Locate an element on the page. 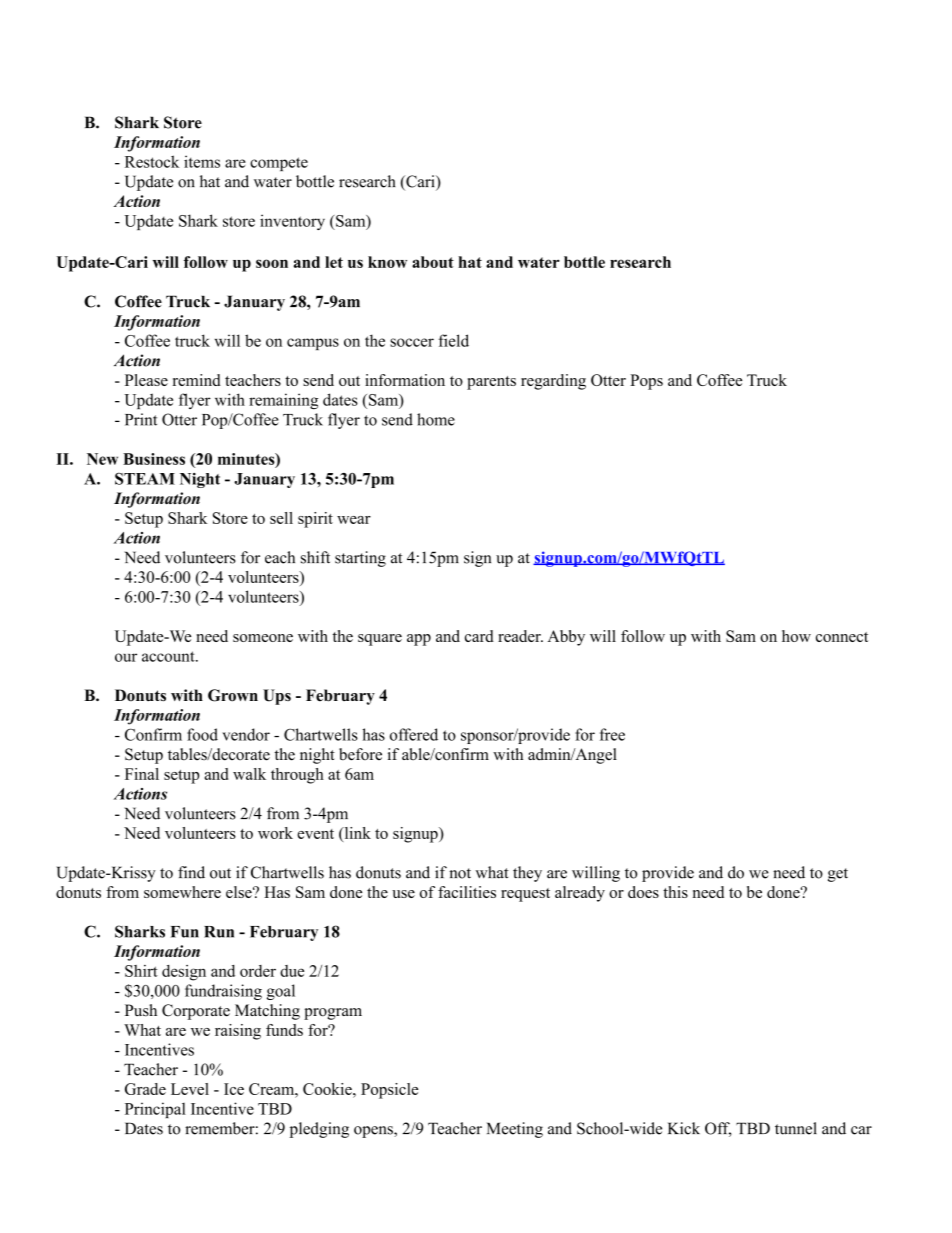 This page has height=1233, width=952. how is located at coordinates (796, 636).
